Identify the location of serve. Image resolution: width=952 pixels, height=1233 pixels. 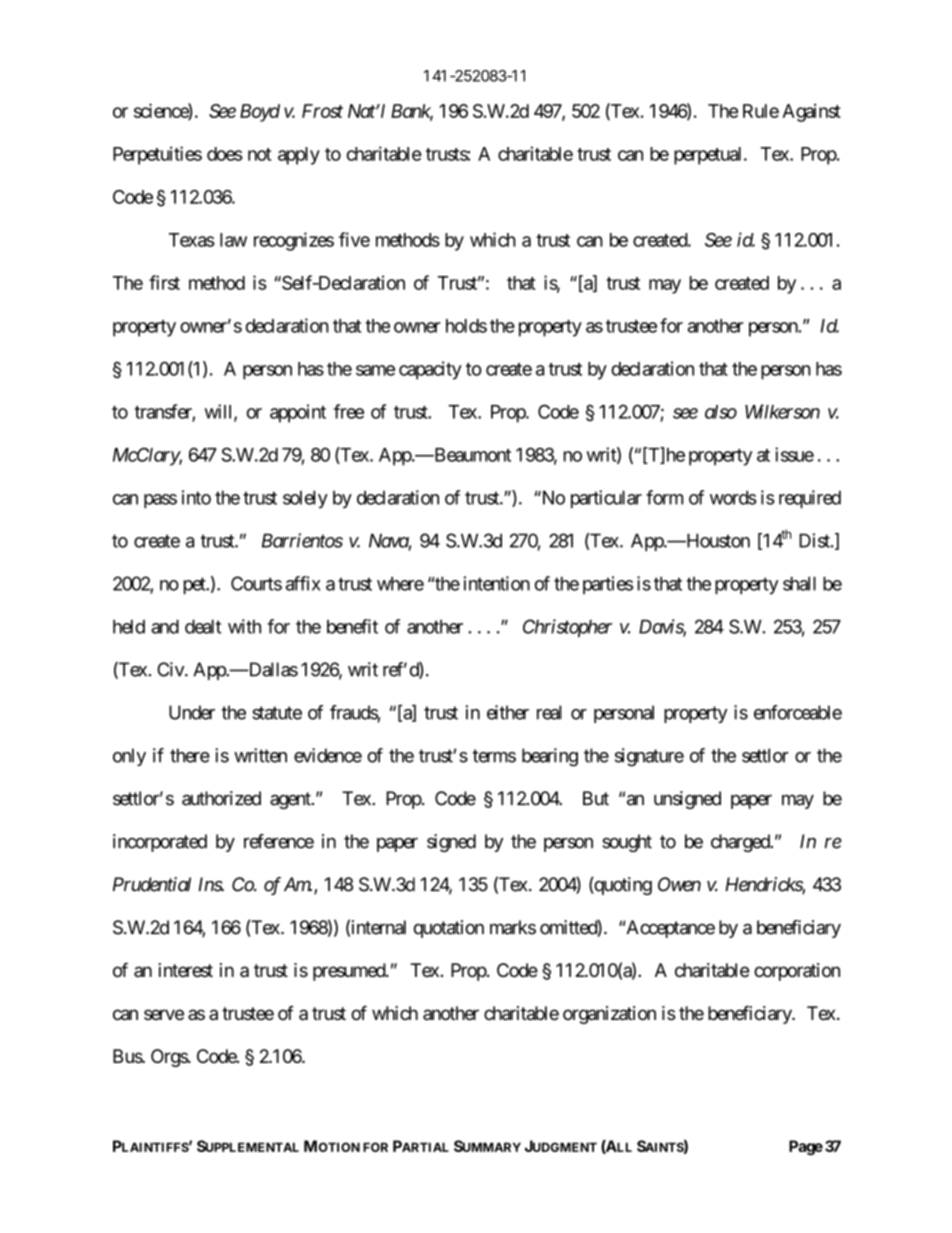
(164, 1014).
